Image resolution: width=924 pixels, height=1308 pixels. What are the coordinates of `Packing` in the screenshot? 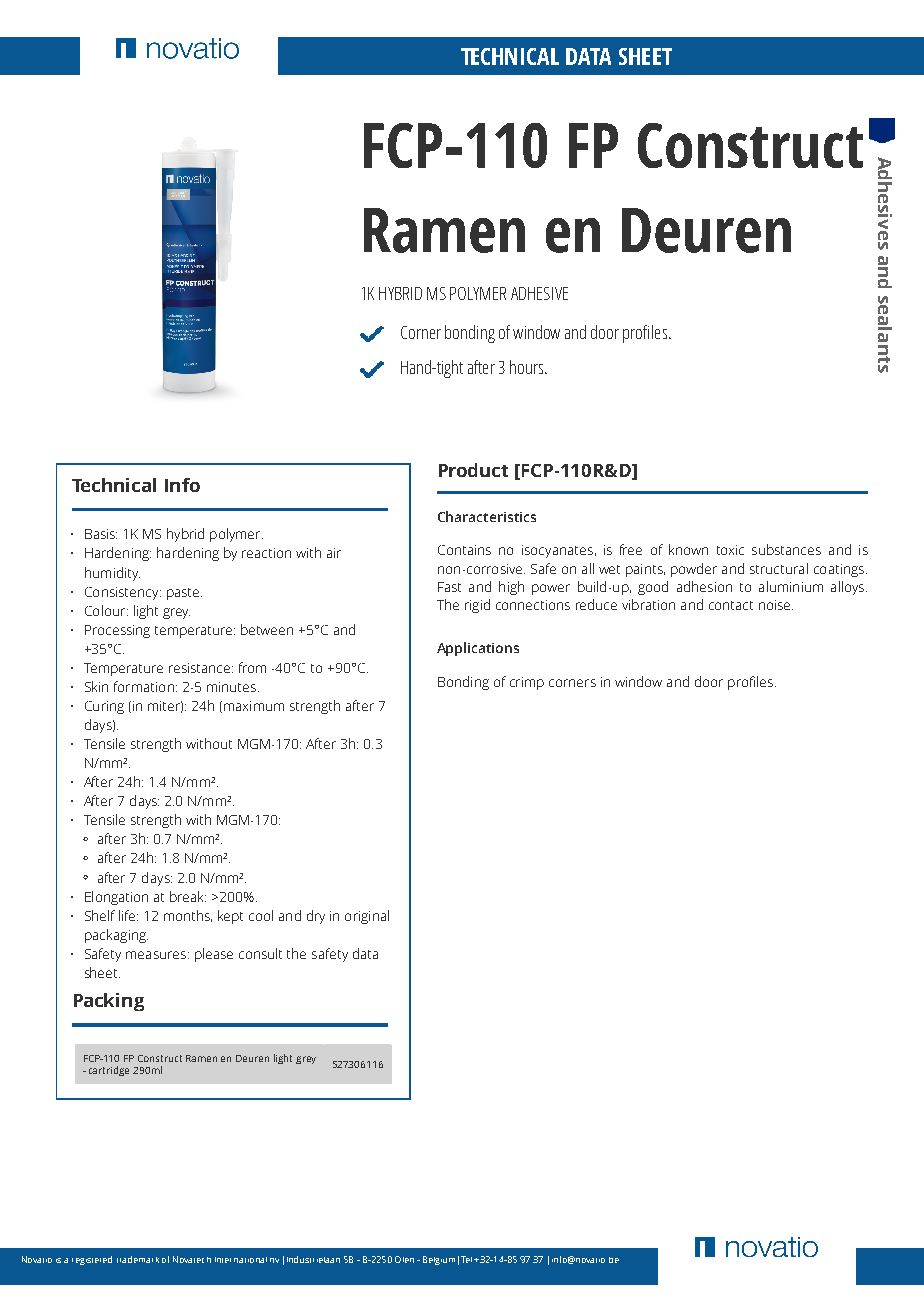 It's located at (109, 1002).
